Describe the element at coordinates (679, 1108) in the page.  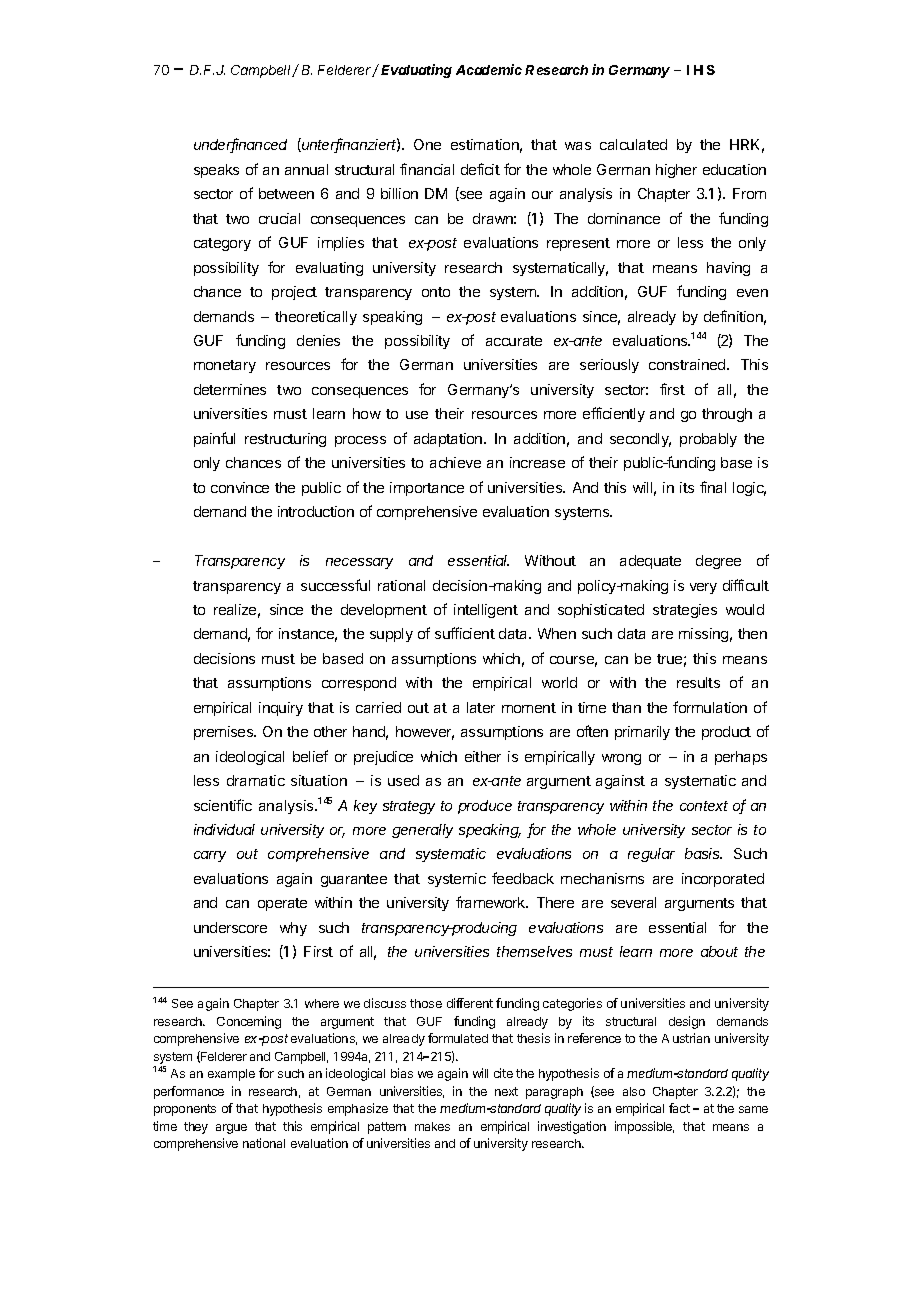
I see `fact` at that location.
